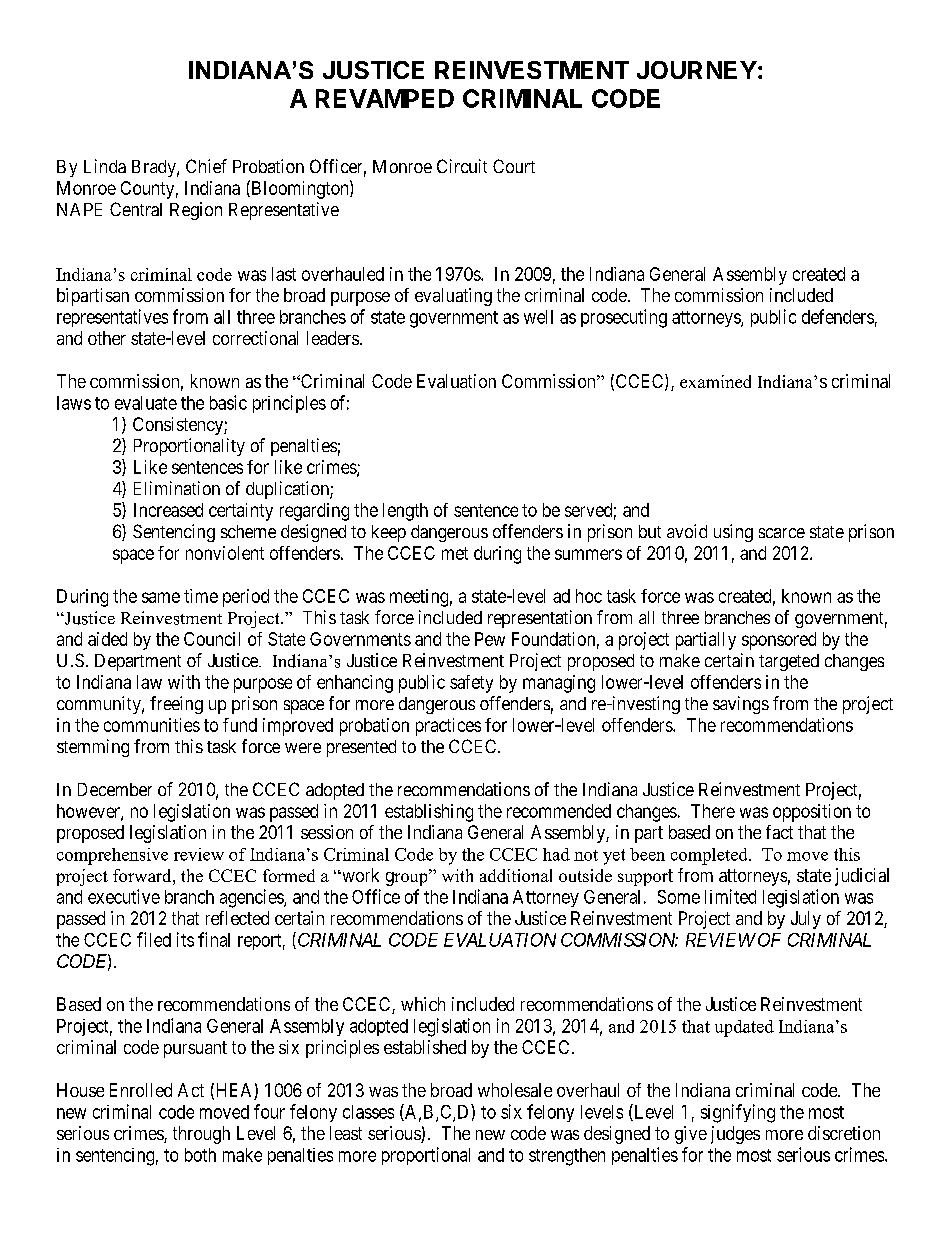 The image size is (952, 1233). Describe the element at coordinates (168, 510) in the page. I see `Increased` at that location.
